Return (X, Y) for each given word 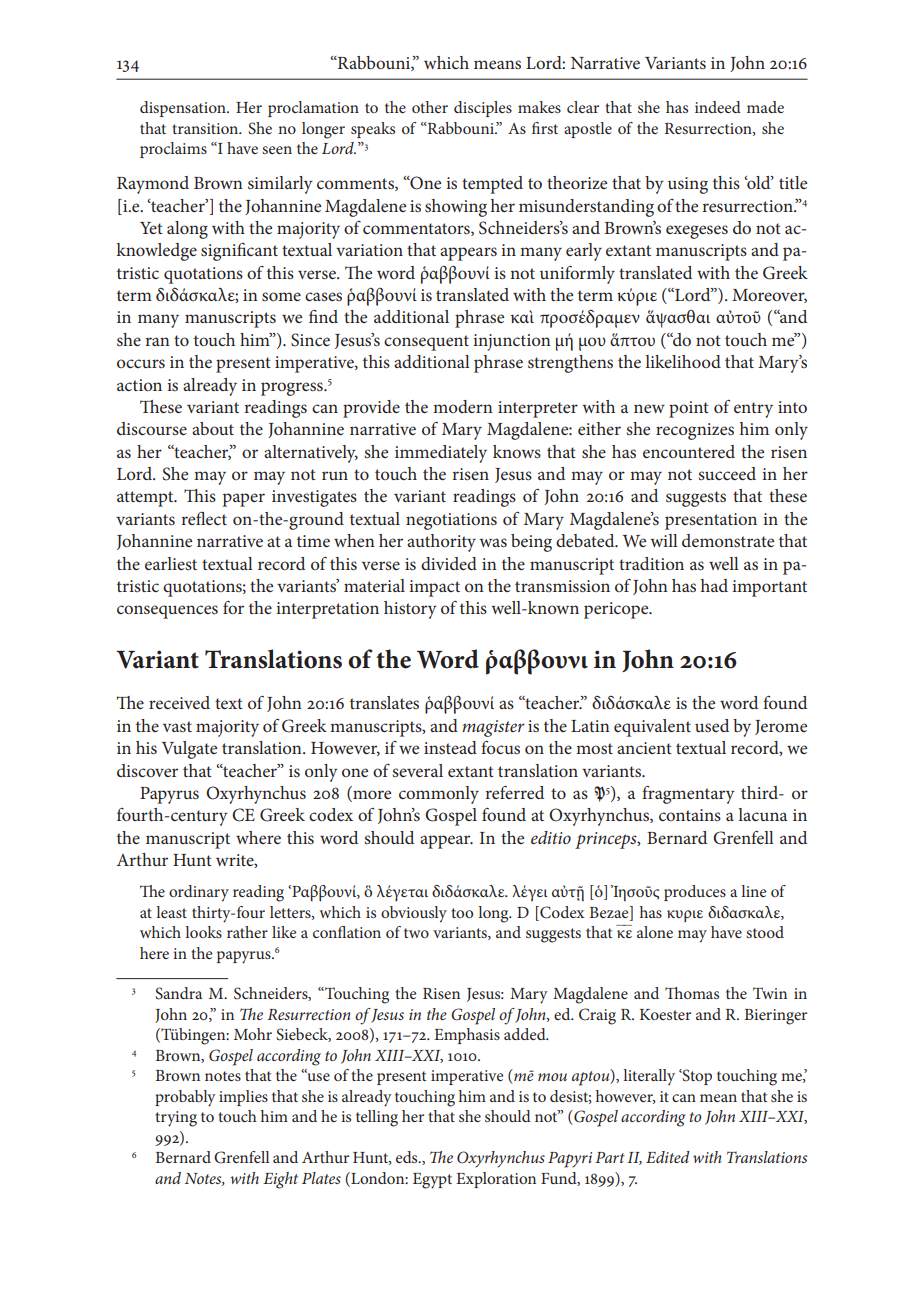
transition (206, 128)
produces (695, 893)
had (714, 585)
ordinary (199, 893)
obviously (414, 914)
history (410, 610)
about (213, 428)
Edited (668, 1157)
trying (176, 1119)
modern (463, 406)
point (689, 409)
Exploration (496, 1180)
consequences (167, 612)
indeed (718, 107)
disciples (483, 109)
